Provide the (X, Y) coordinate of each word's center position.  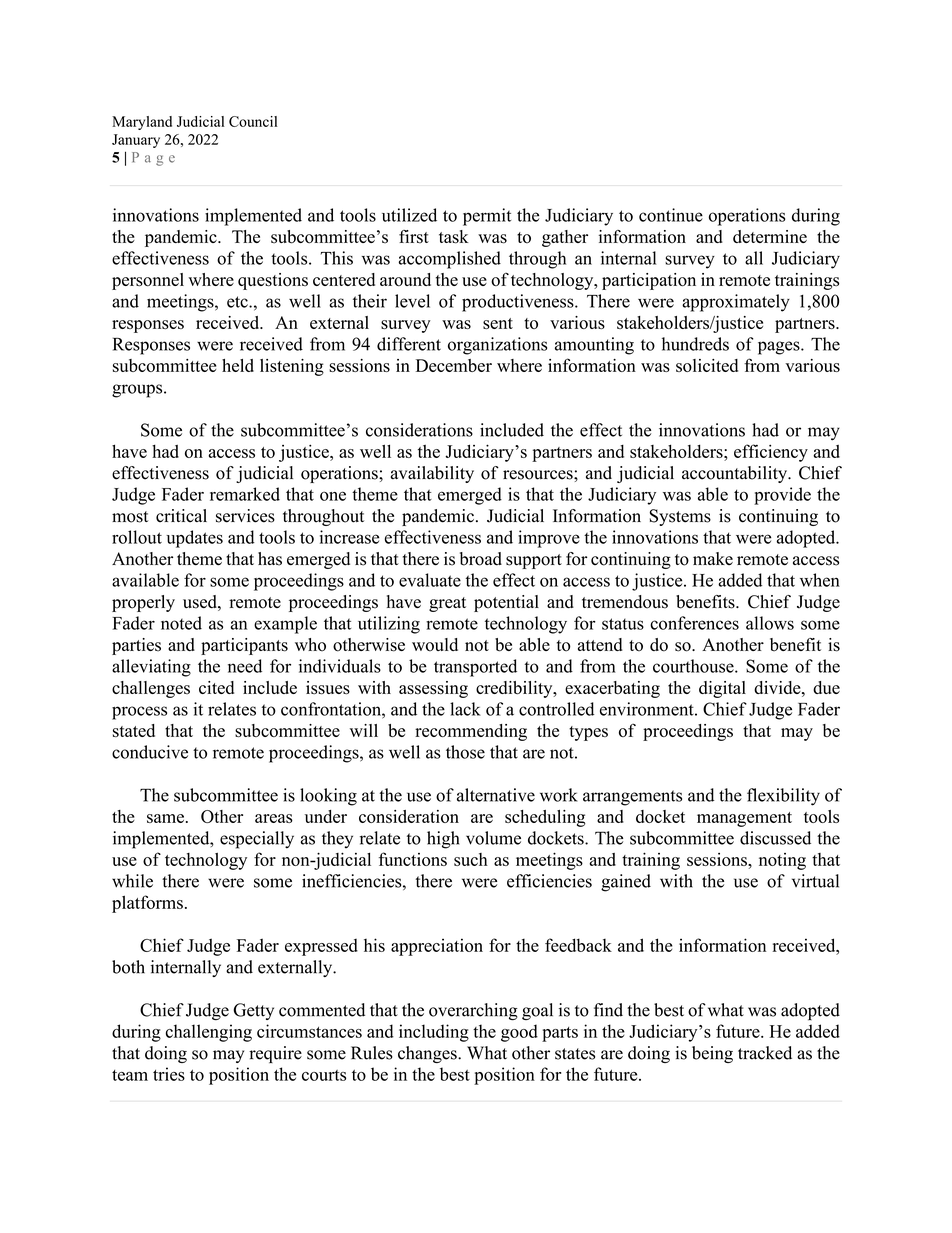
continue (671, 215)
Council (253, 121)
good (519, 1033)
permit (487, 217)
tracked (765, 1053)
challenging (209, 1033)
